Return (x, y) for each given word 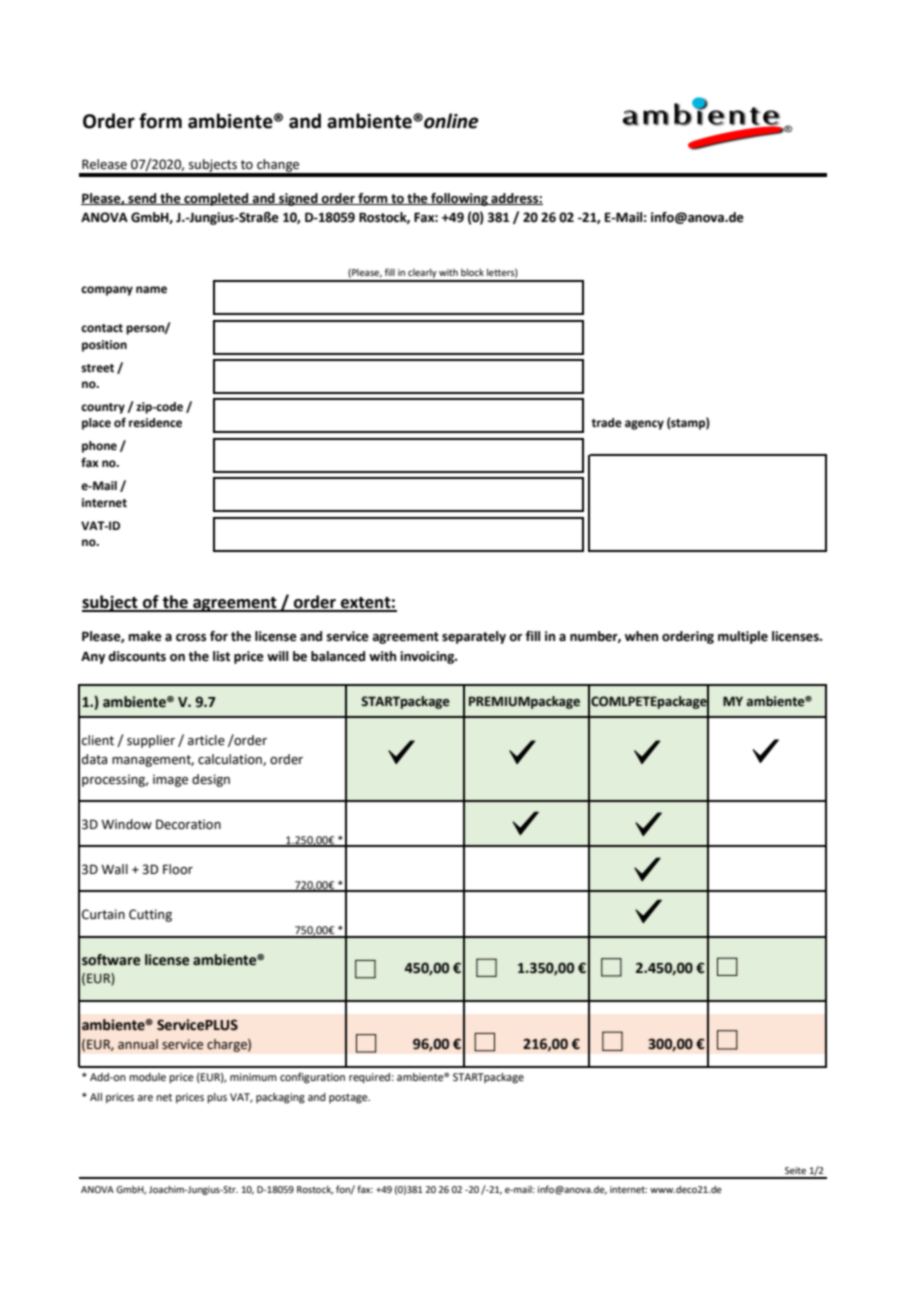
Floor (178, 869)
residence (155, 423)
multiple (743, 637)
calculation (231, 760)
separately (474, 637)
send (142, 199)
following (459, 199)
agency (644, 425)
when (641, 636)
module (147, 1077)
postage (349, 1099)
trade (606, 423)
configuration (312, 1078)
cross (191, 638)
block (472, 272)
